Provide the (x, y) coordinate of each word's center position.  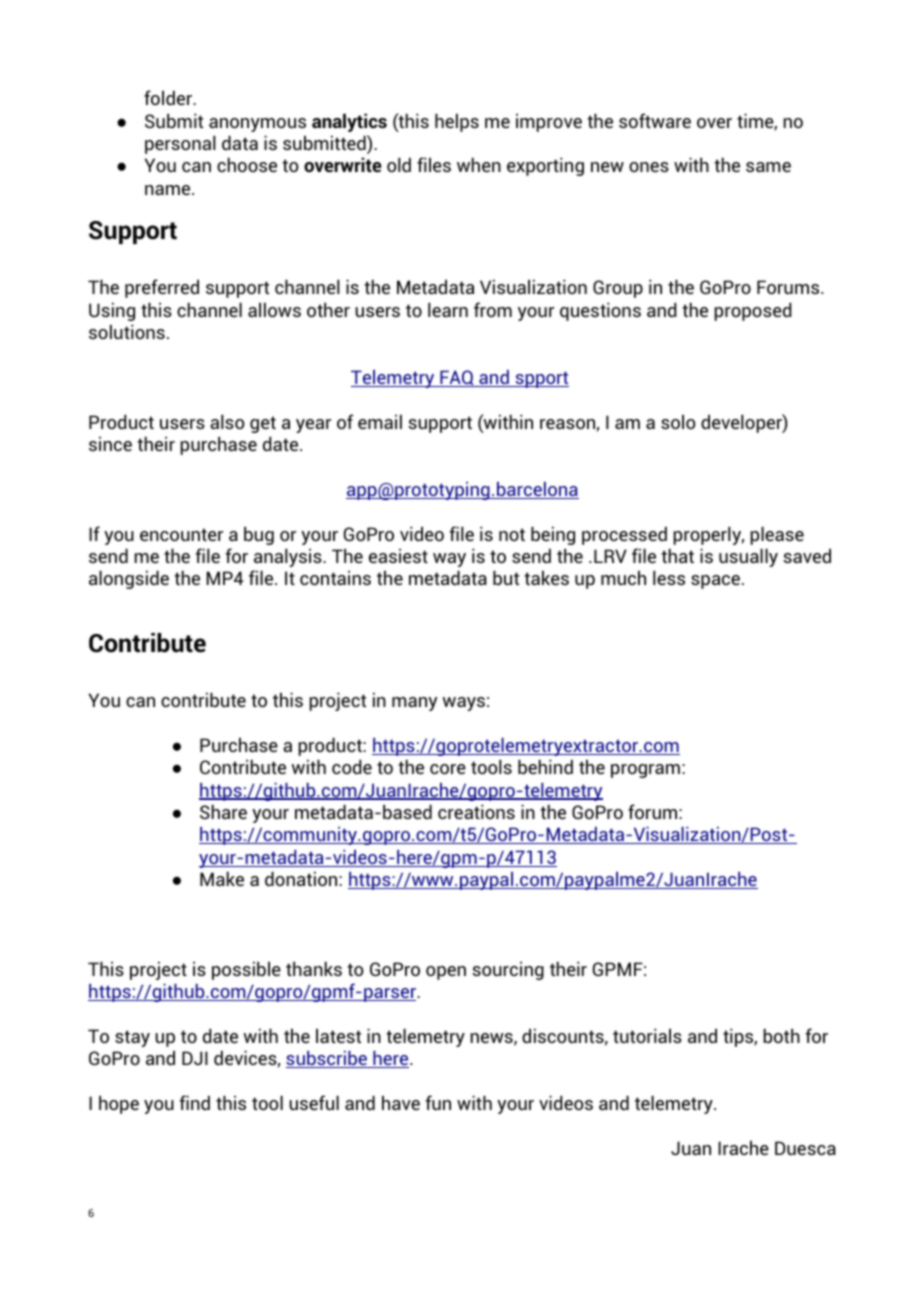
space (715, 582)
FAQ (457, 378)
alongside (129, 579)
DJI (195, 1058)
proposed (753, 311)
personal (180, 144)
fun (438, 1102)
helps (457, 122)
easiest (398, 555)
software (655, 120)
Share (223, 811)
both (781, 1035)
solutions (127, 331)
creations (476, 811)
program (645, 771)
